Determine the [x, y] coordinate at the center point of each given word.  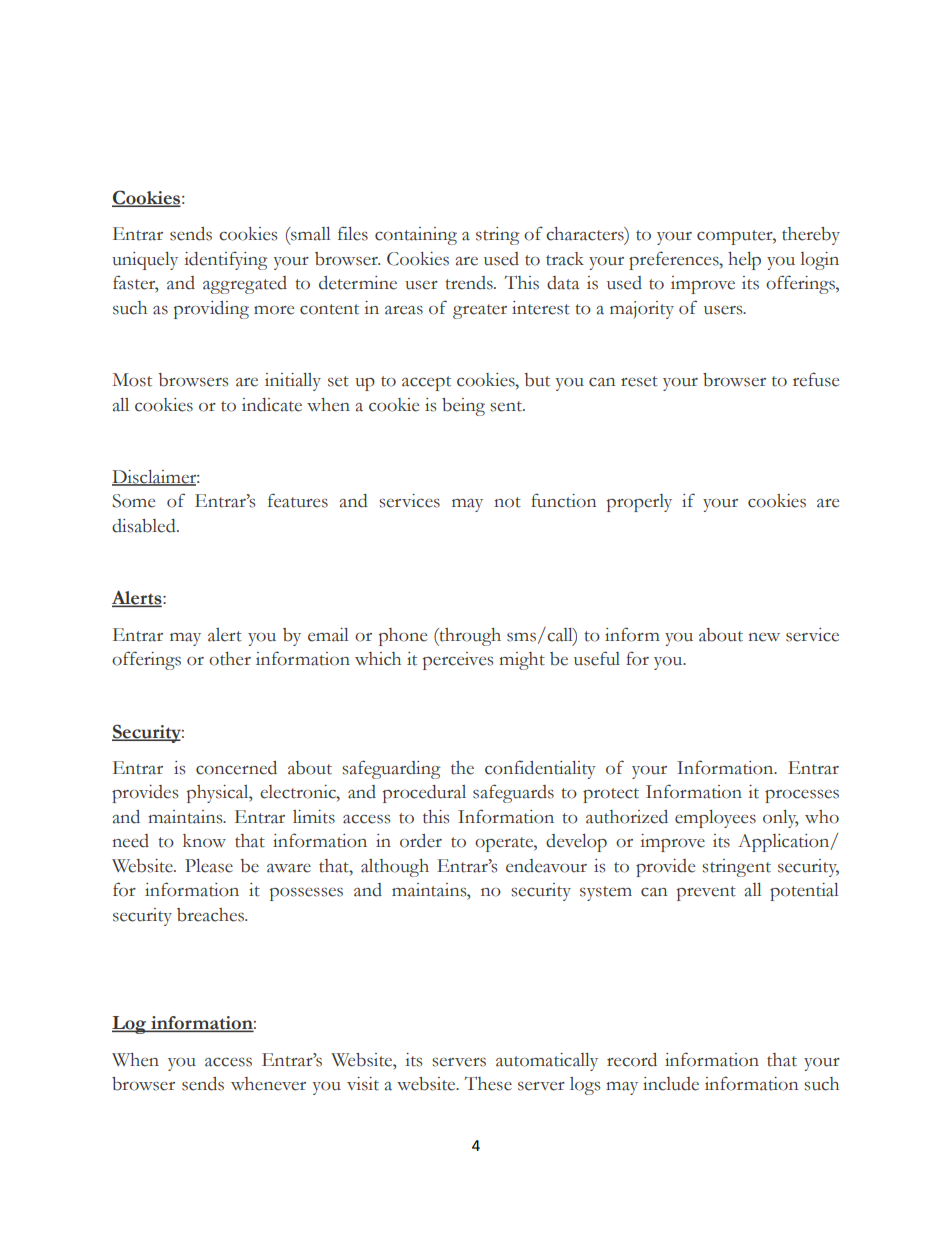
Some [133, 501]
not [507, 502]
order [421, 841]
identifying [225, 260]
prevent [706, 893]
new [764, 637]
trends [470, 283]
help [744, 261]
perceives [458, 661]
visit [363, 1084]
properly [639, 503]
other [230, 659]
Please [209, 866]
